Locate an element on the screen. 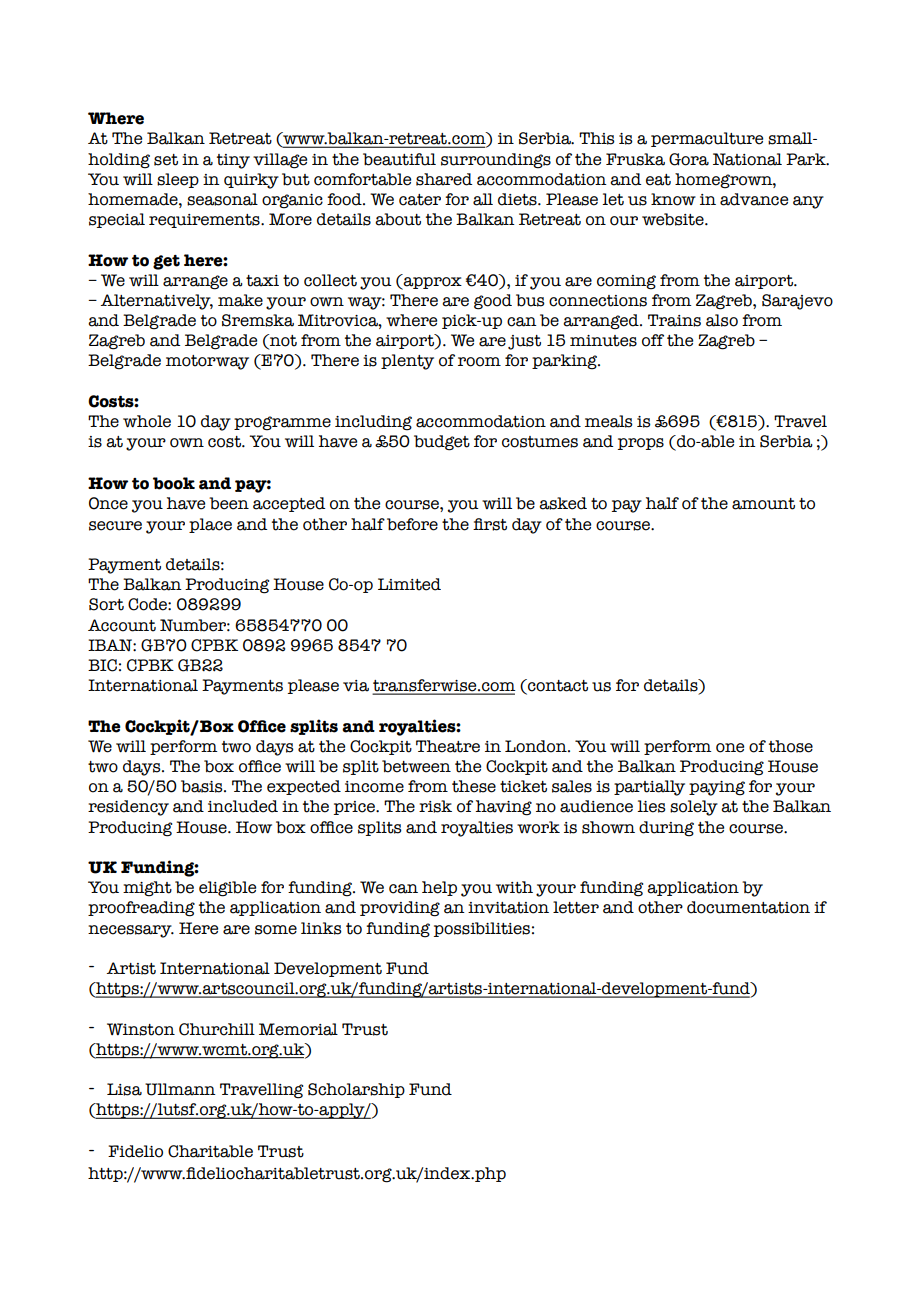 The height and width of the screenshot is (1308, 924). Ullmann is located at coordinates (180, 1089).
